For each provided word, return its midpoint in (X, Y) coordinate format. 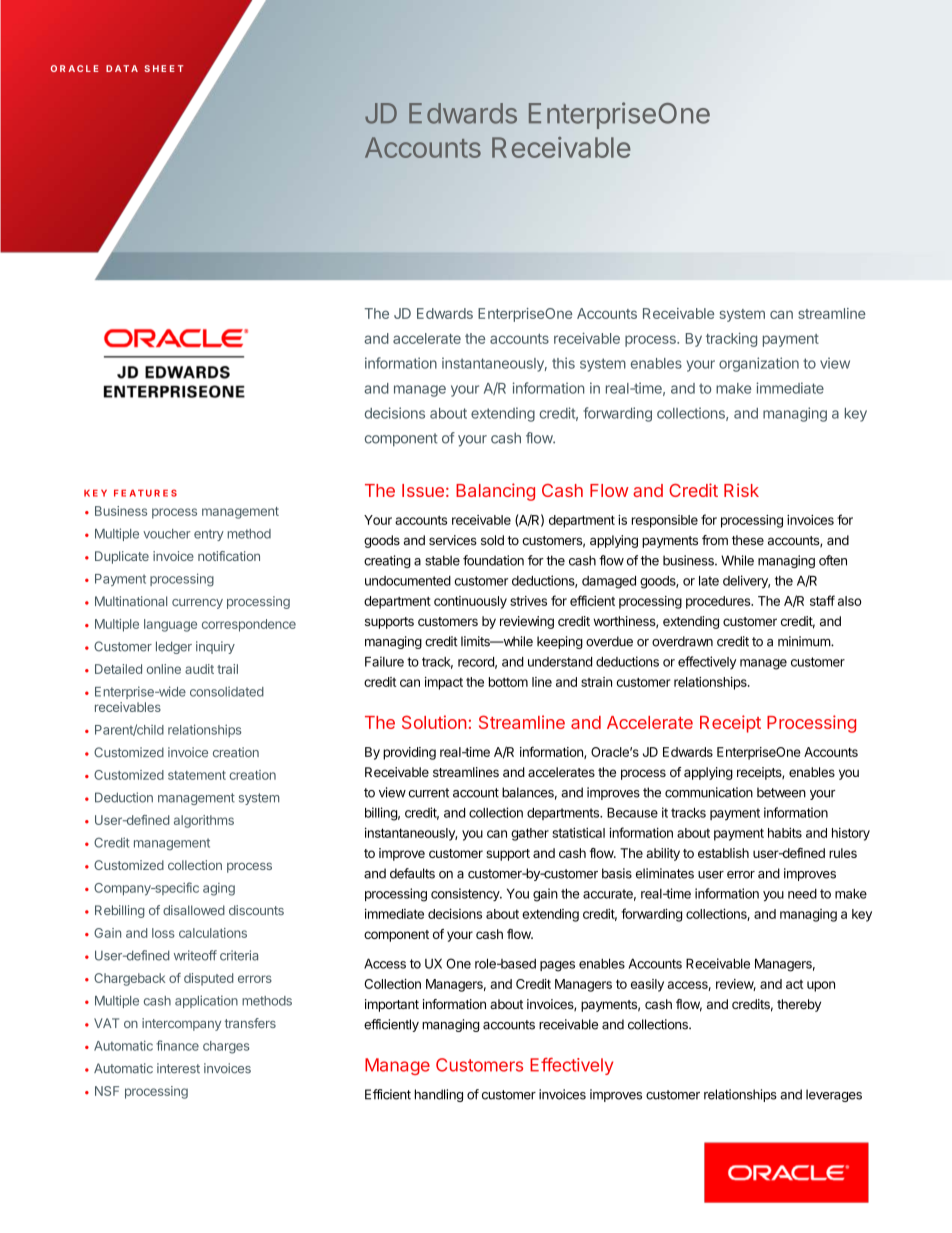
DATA (122, 68)
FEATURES (145, 493)
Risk (741, 490)
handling (439, 1095)
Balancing (495, 492)
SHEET (163, 68)
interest (178, 1068)
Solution (434, 722)
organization (759, 364)
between (781, 792)
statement (197, 775)
